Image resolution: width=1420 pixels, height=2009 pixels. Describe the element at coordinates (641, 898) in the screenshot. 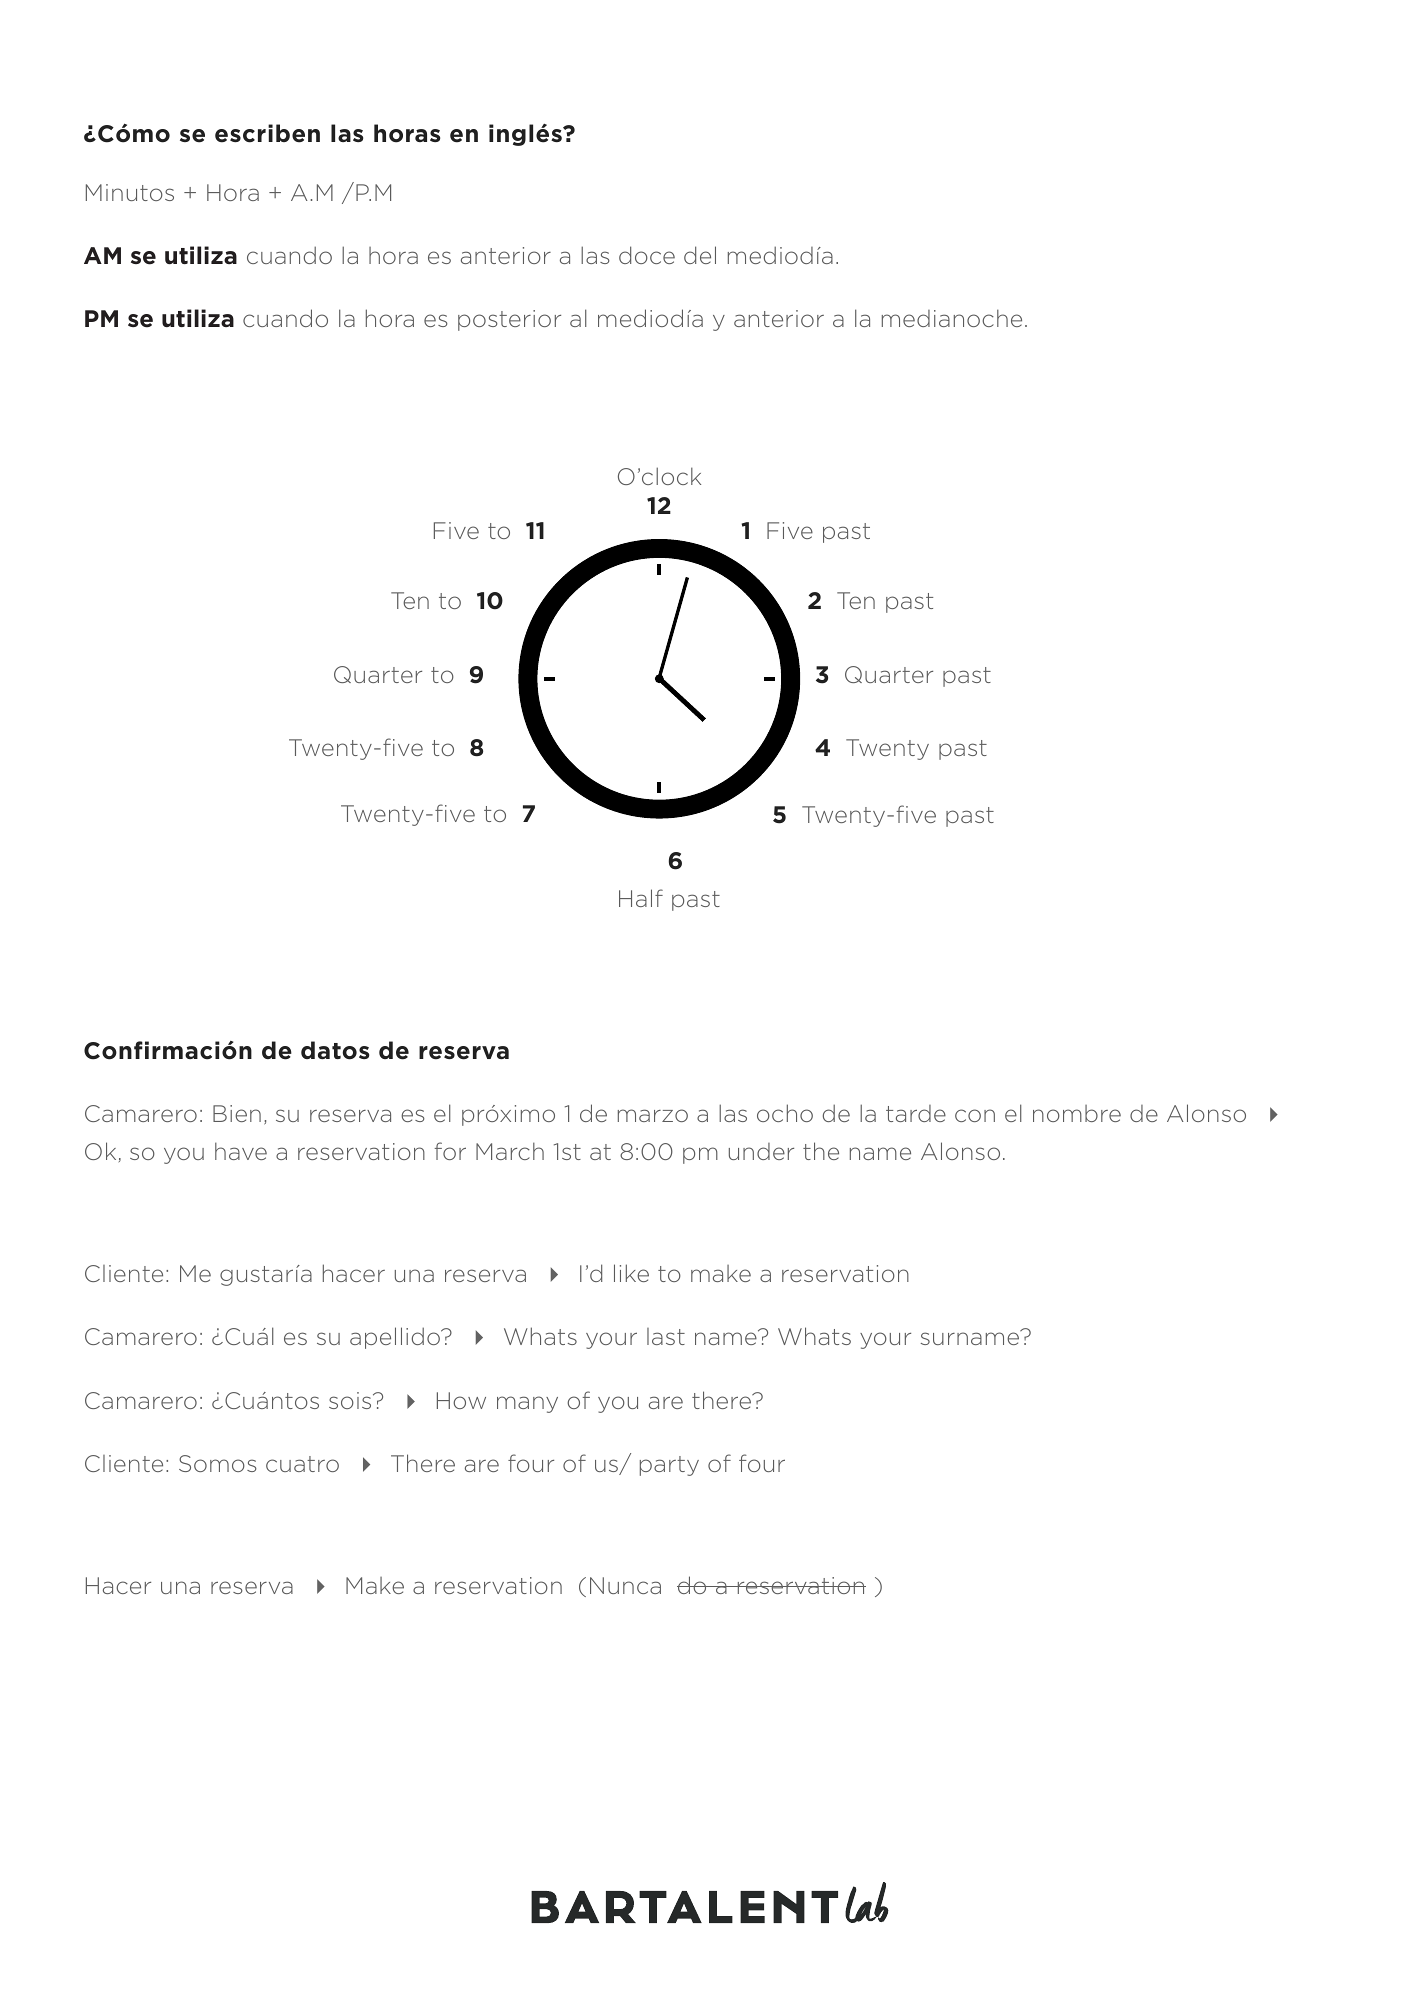

I see `Half` at that location.
